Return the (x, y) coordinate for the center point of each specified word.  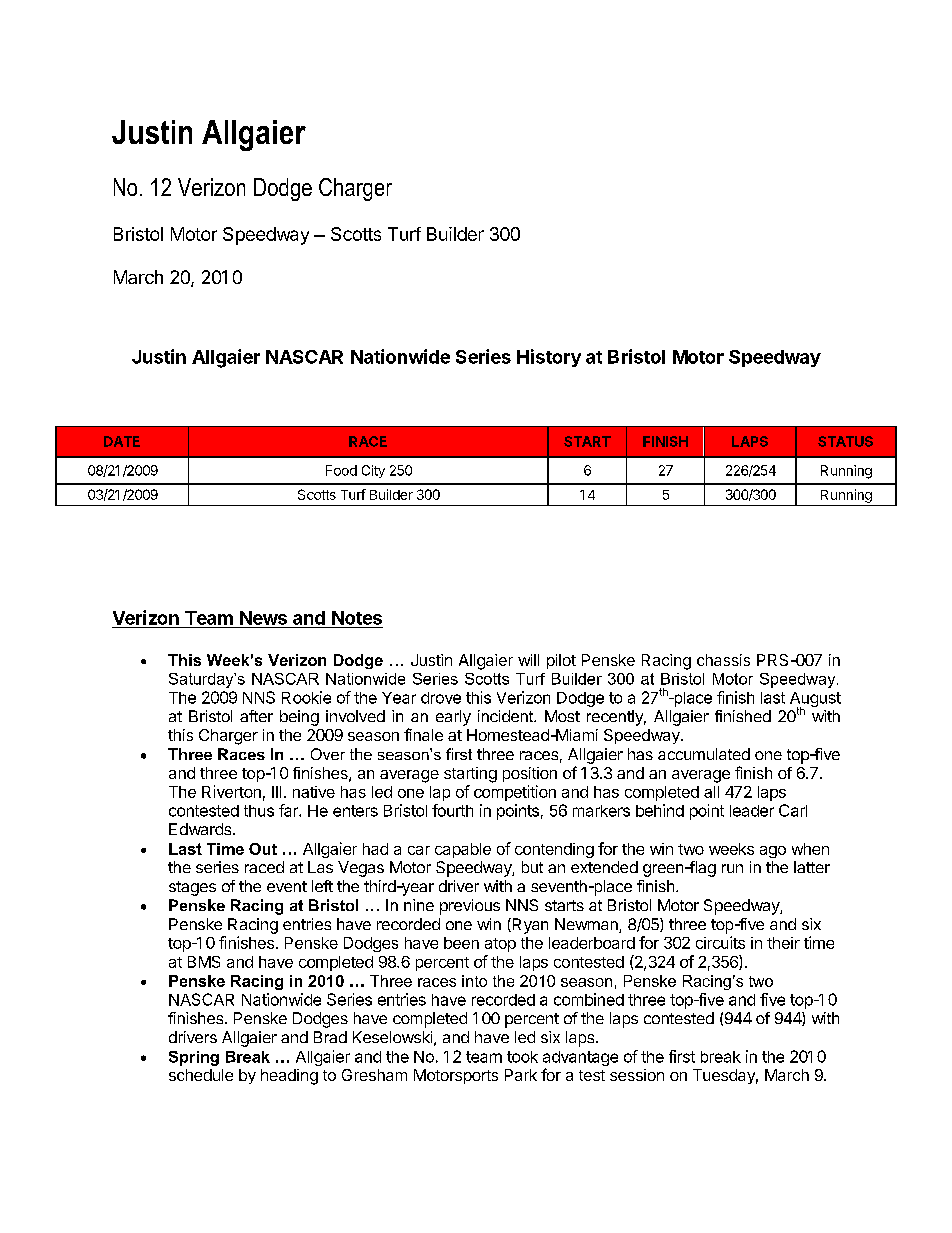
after (256, 716)
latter (812, 867)
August (815, 701)
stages (192, 888)
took (522, 1057)
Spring (194, 1058)
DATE (122, 441)
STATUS (845, 441)
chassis (723, 660)
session (637, 1075)
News (263, 618)
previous (470, 907)
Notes (357, 618)
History (549, 358)
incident (506, 716)
